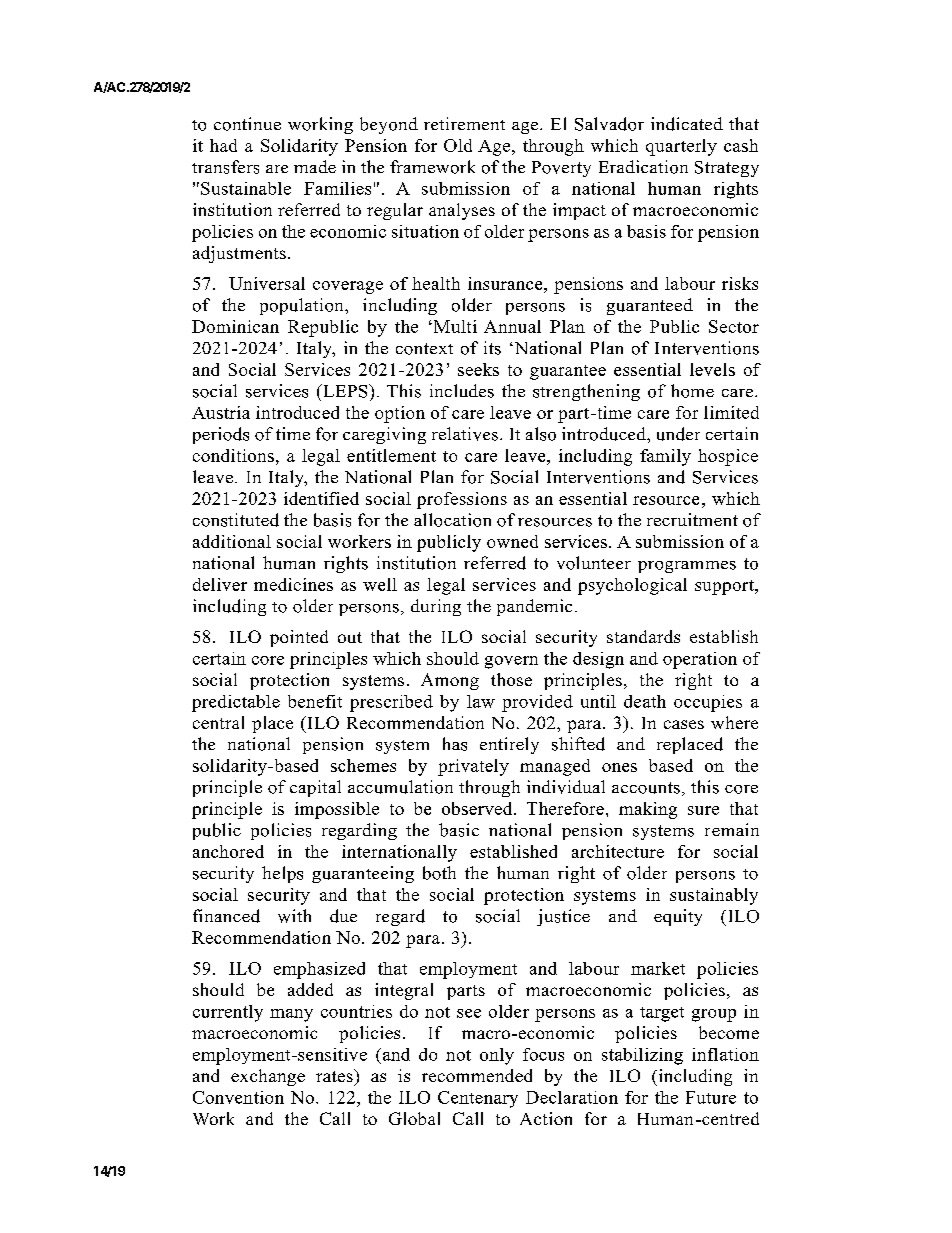  I want to click on retirement, so click(464, 123).
